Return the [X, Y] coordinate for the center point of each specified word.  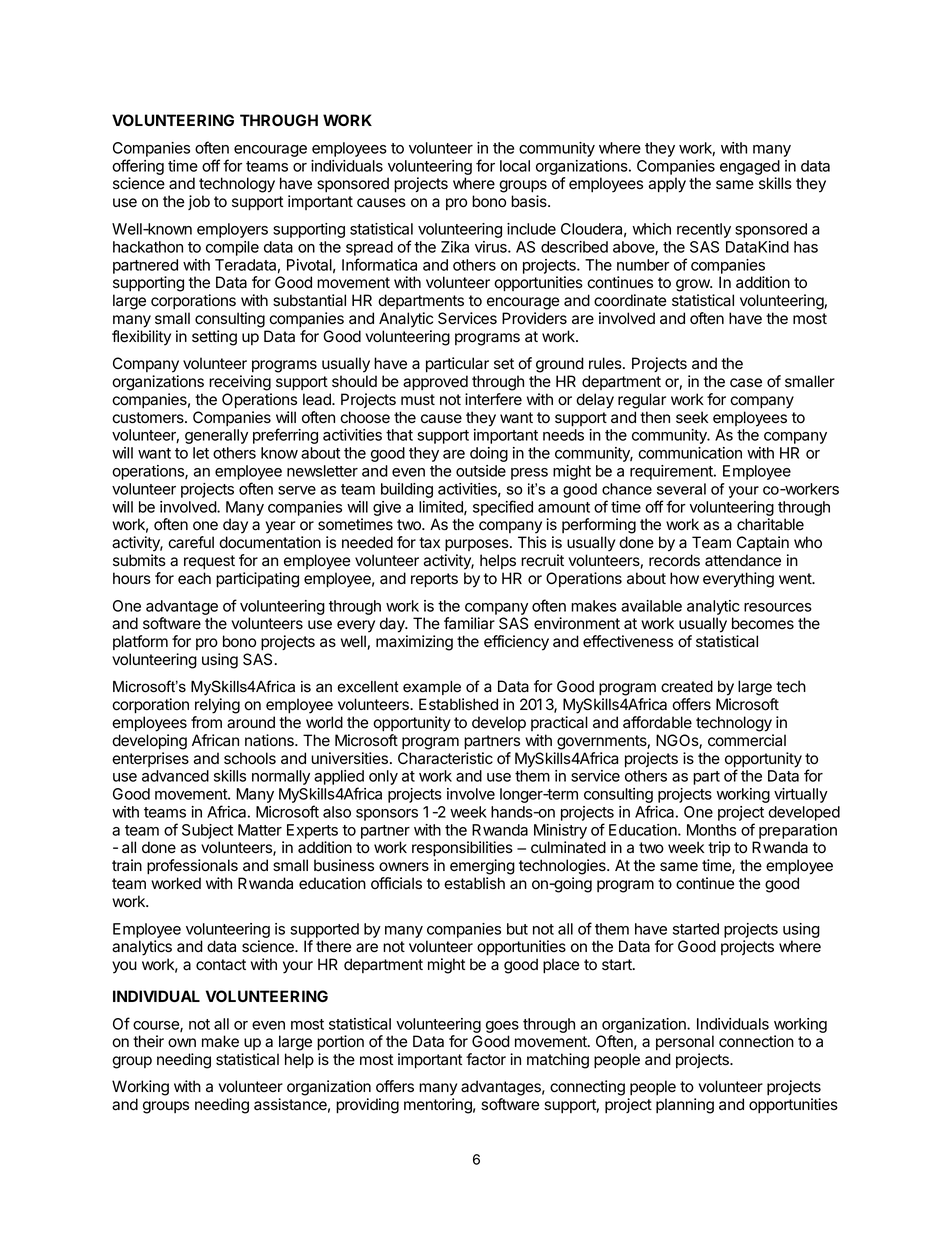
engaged [750, 169]
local [515, 166]
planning [685, 1106]
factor [486, 1059]
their [148, 1041]
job [199, 202]
